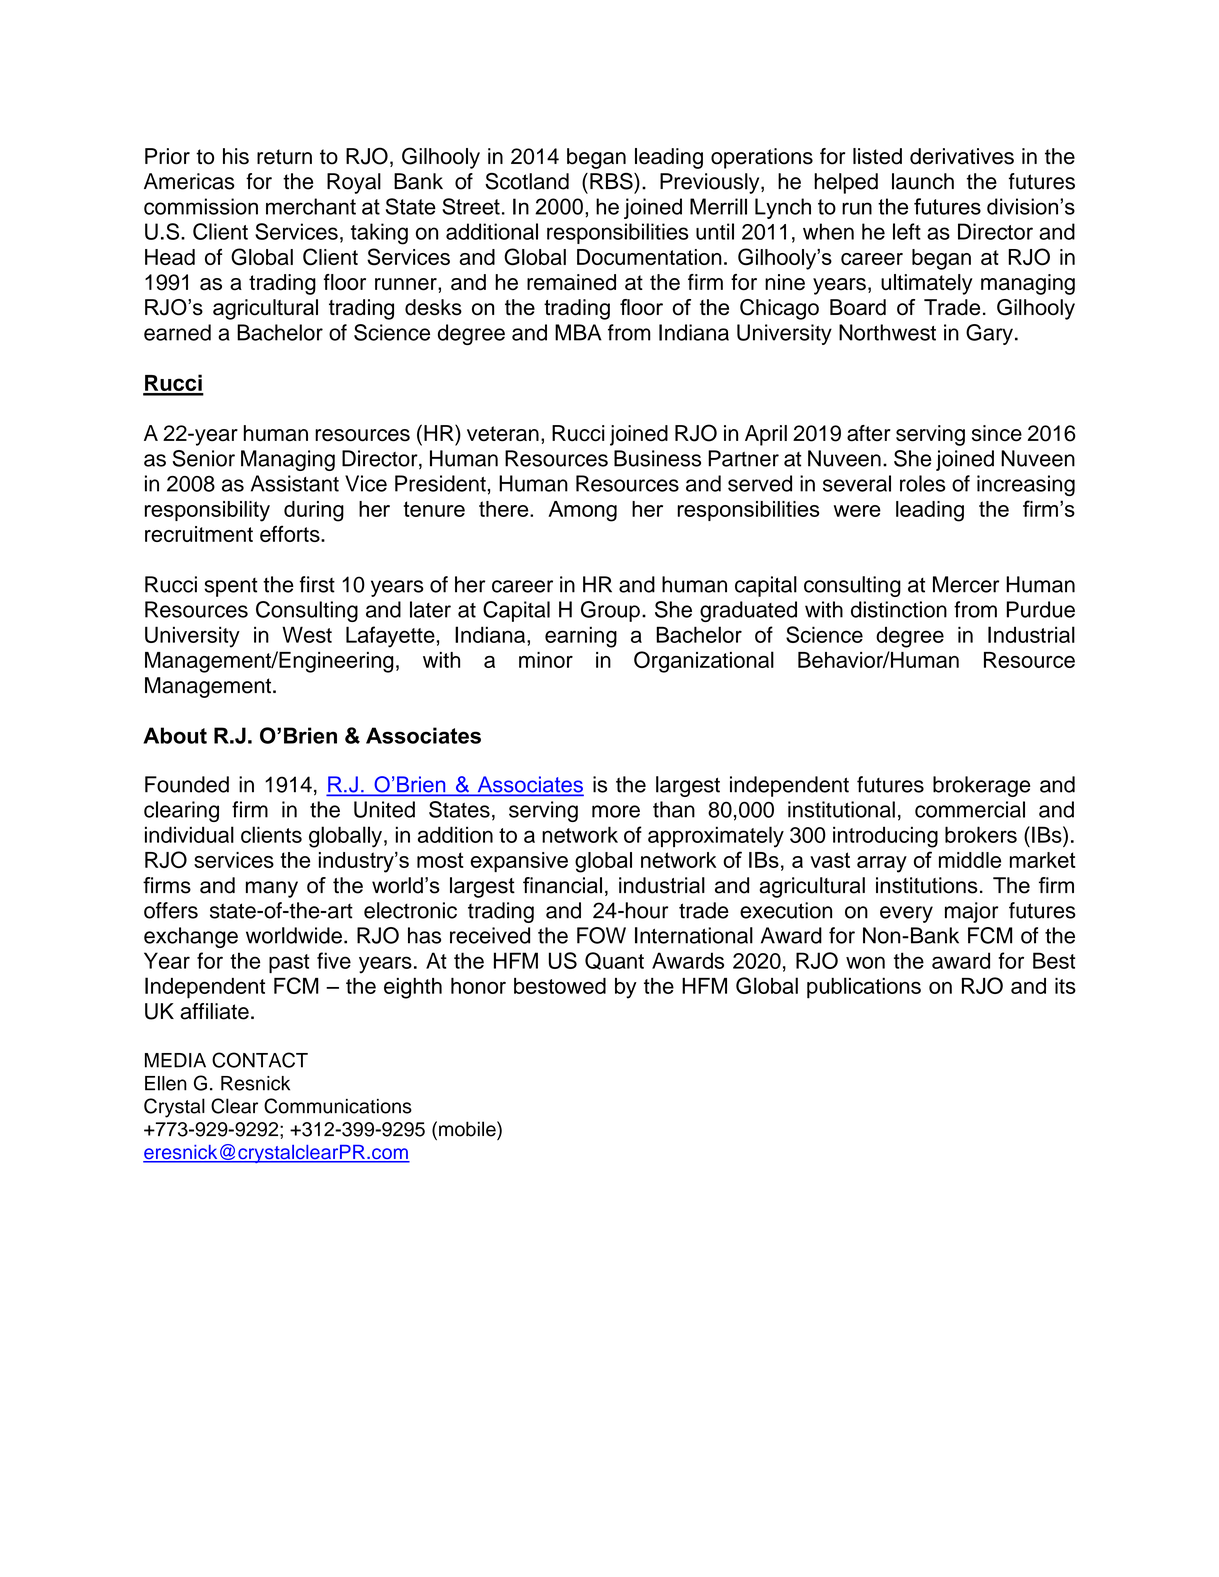 The width and height of the screenshot is (1219, 1577). What do you see at coordinates (311, 206) in the screenshot?
I see `merchant` at bounding box center [311, 206].
